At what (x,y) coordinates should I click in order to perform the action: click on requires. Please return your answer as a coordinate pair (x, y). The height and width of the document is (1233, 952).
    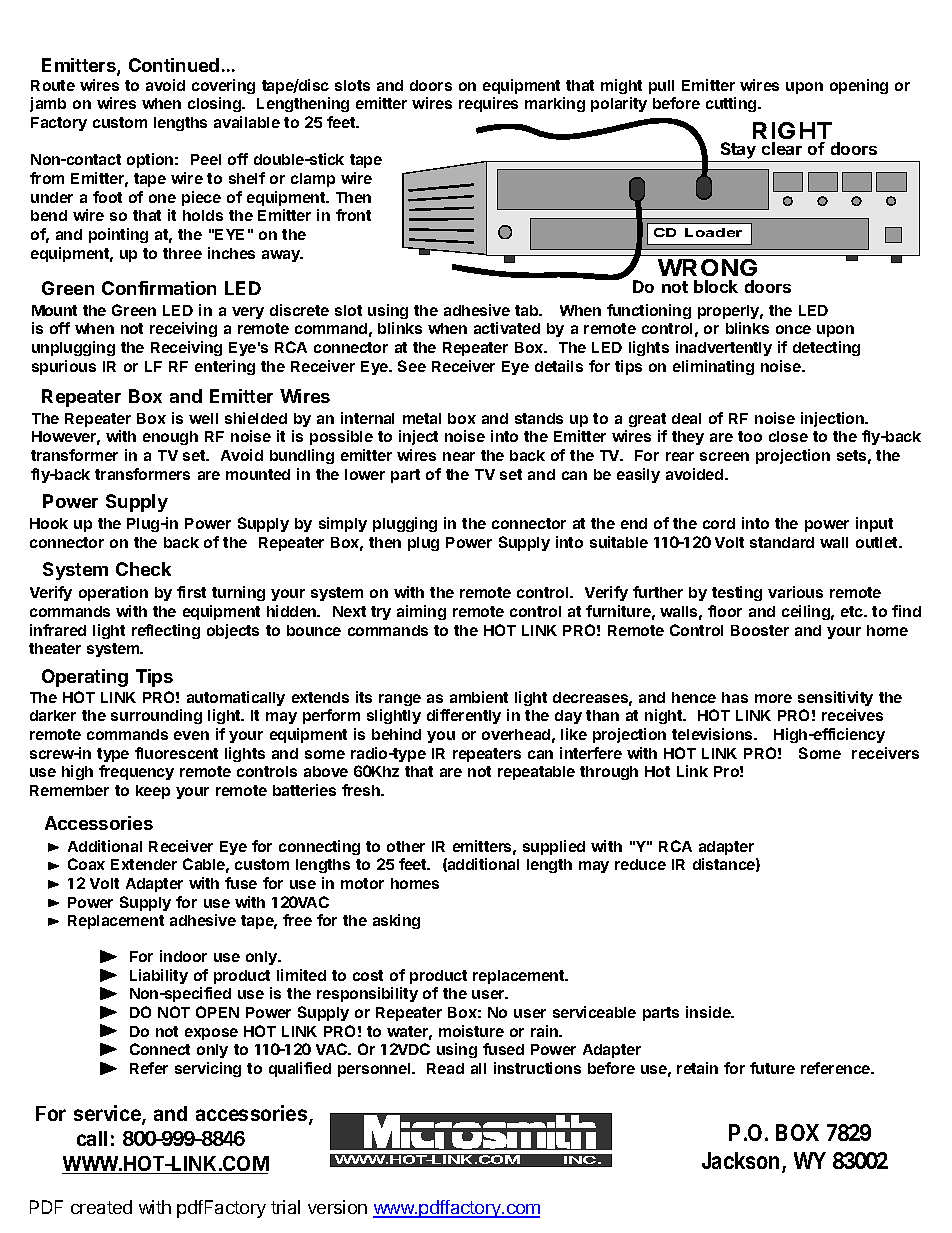
    Looking at the image, I should click on (488, 104).
